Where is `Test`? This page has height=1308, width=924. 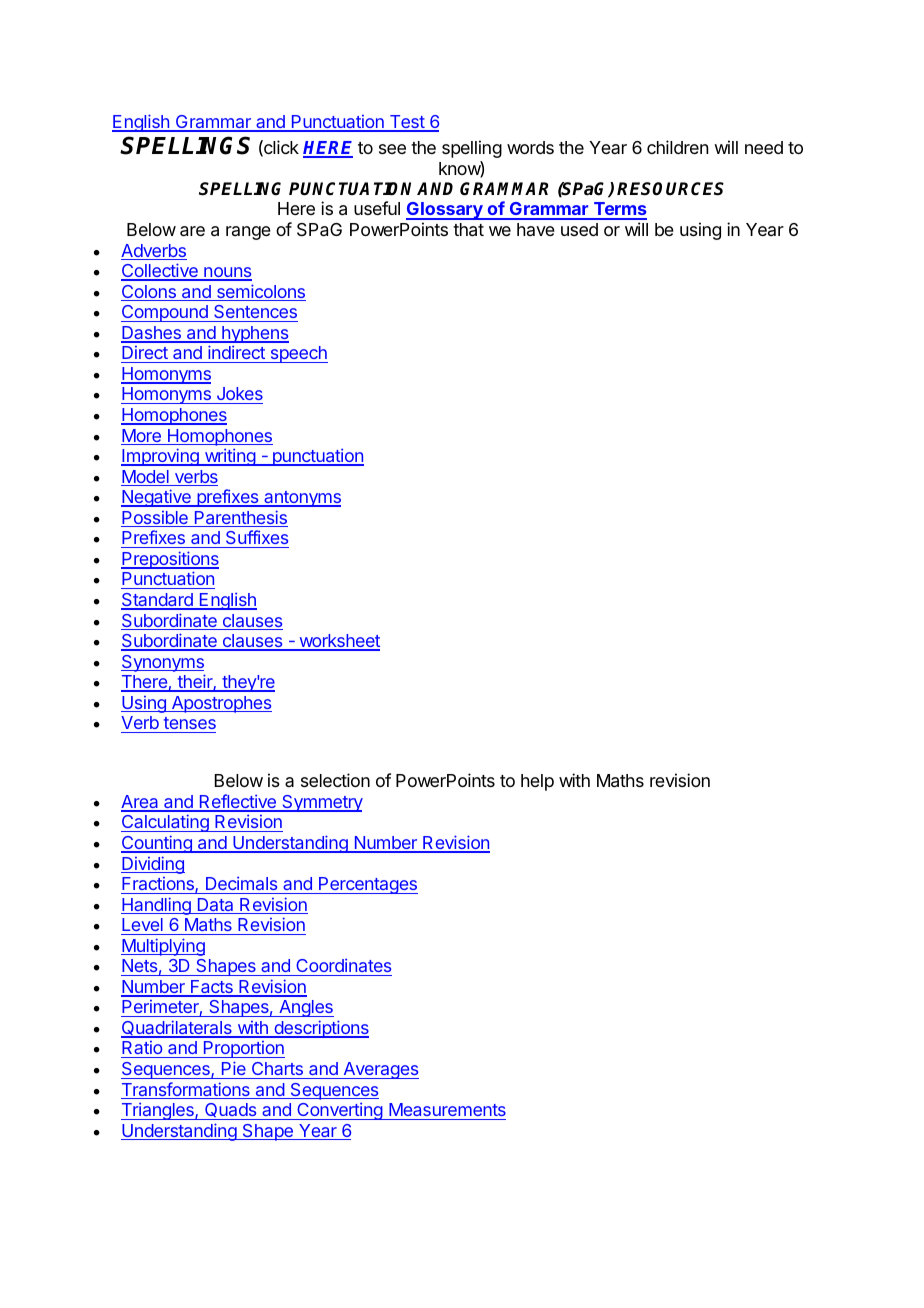
Test is located at coordinates (406, 123).
